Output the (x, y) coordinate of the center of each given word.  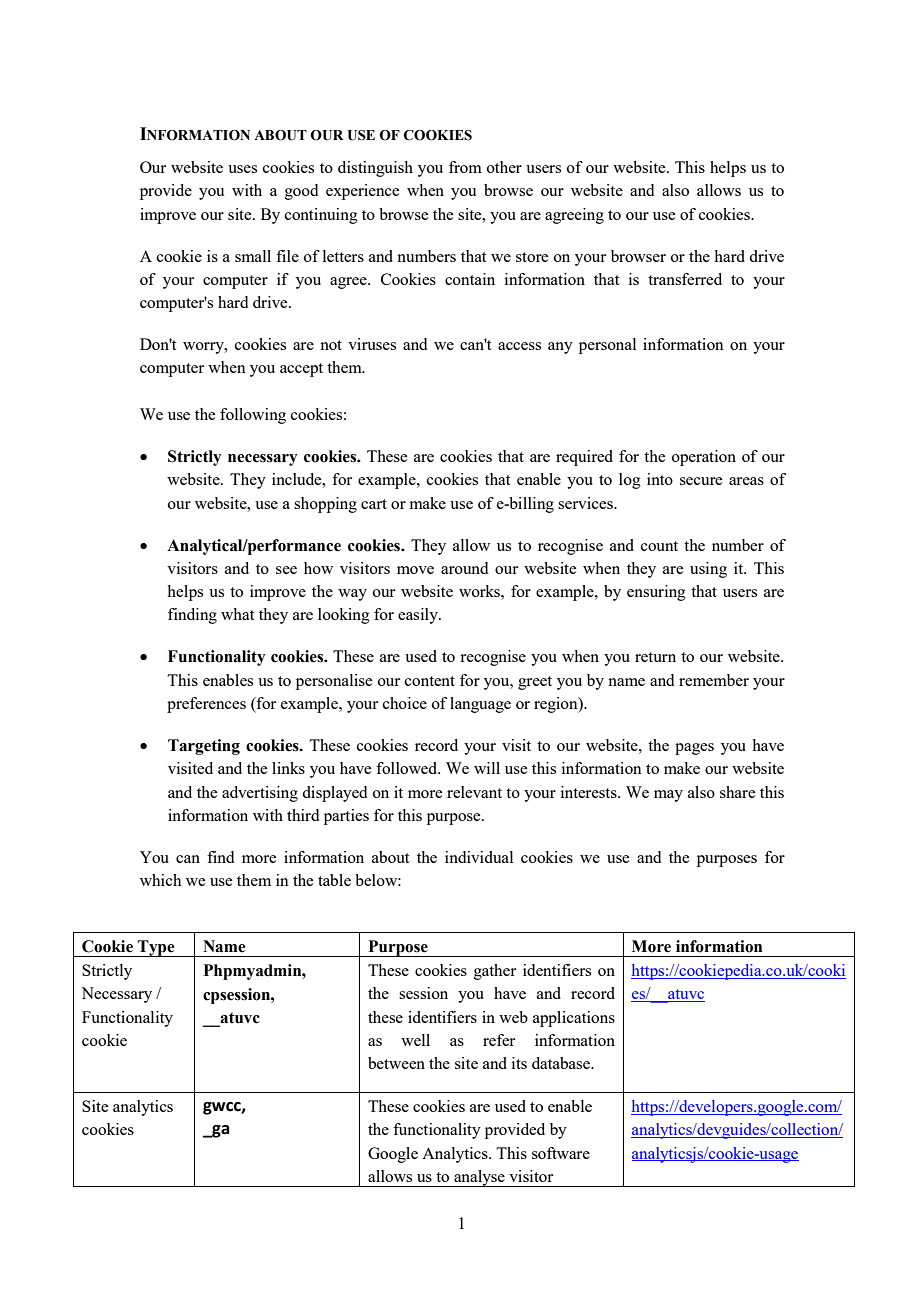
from (465, 167)
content (430, 681)
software (561, 1153)
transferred (685, 279)
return (655, 657)
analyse (479, 1178)
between (396, 1063)
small (253, 256)
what (237, 614)
